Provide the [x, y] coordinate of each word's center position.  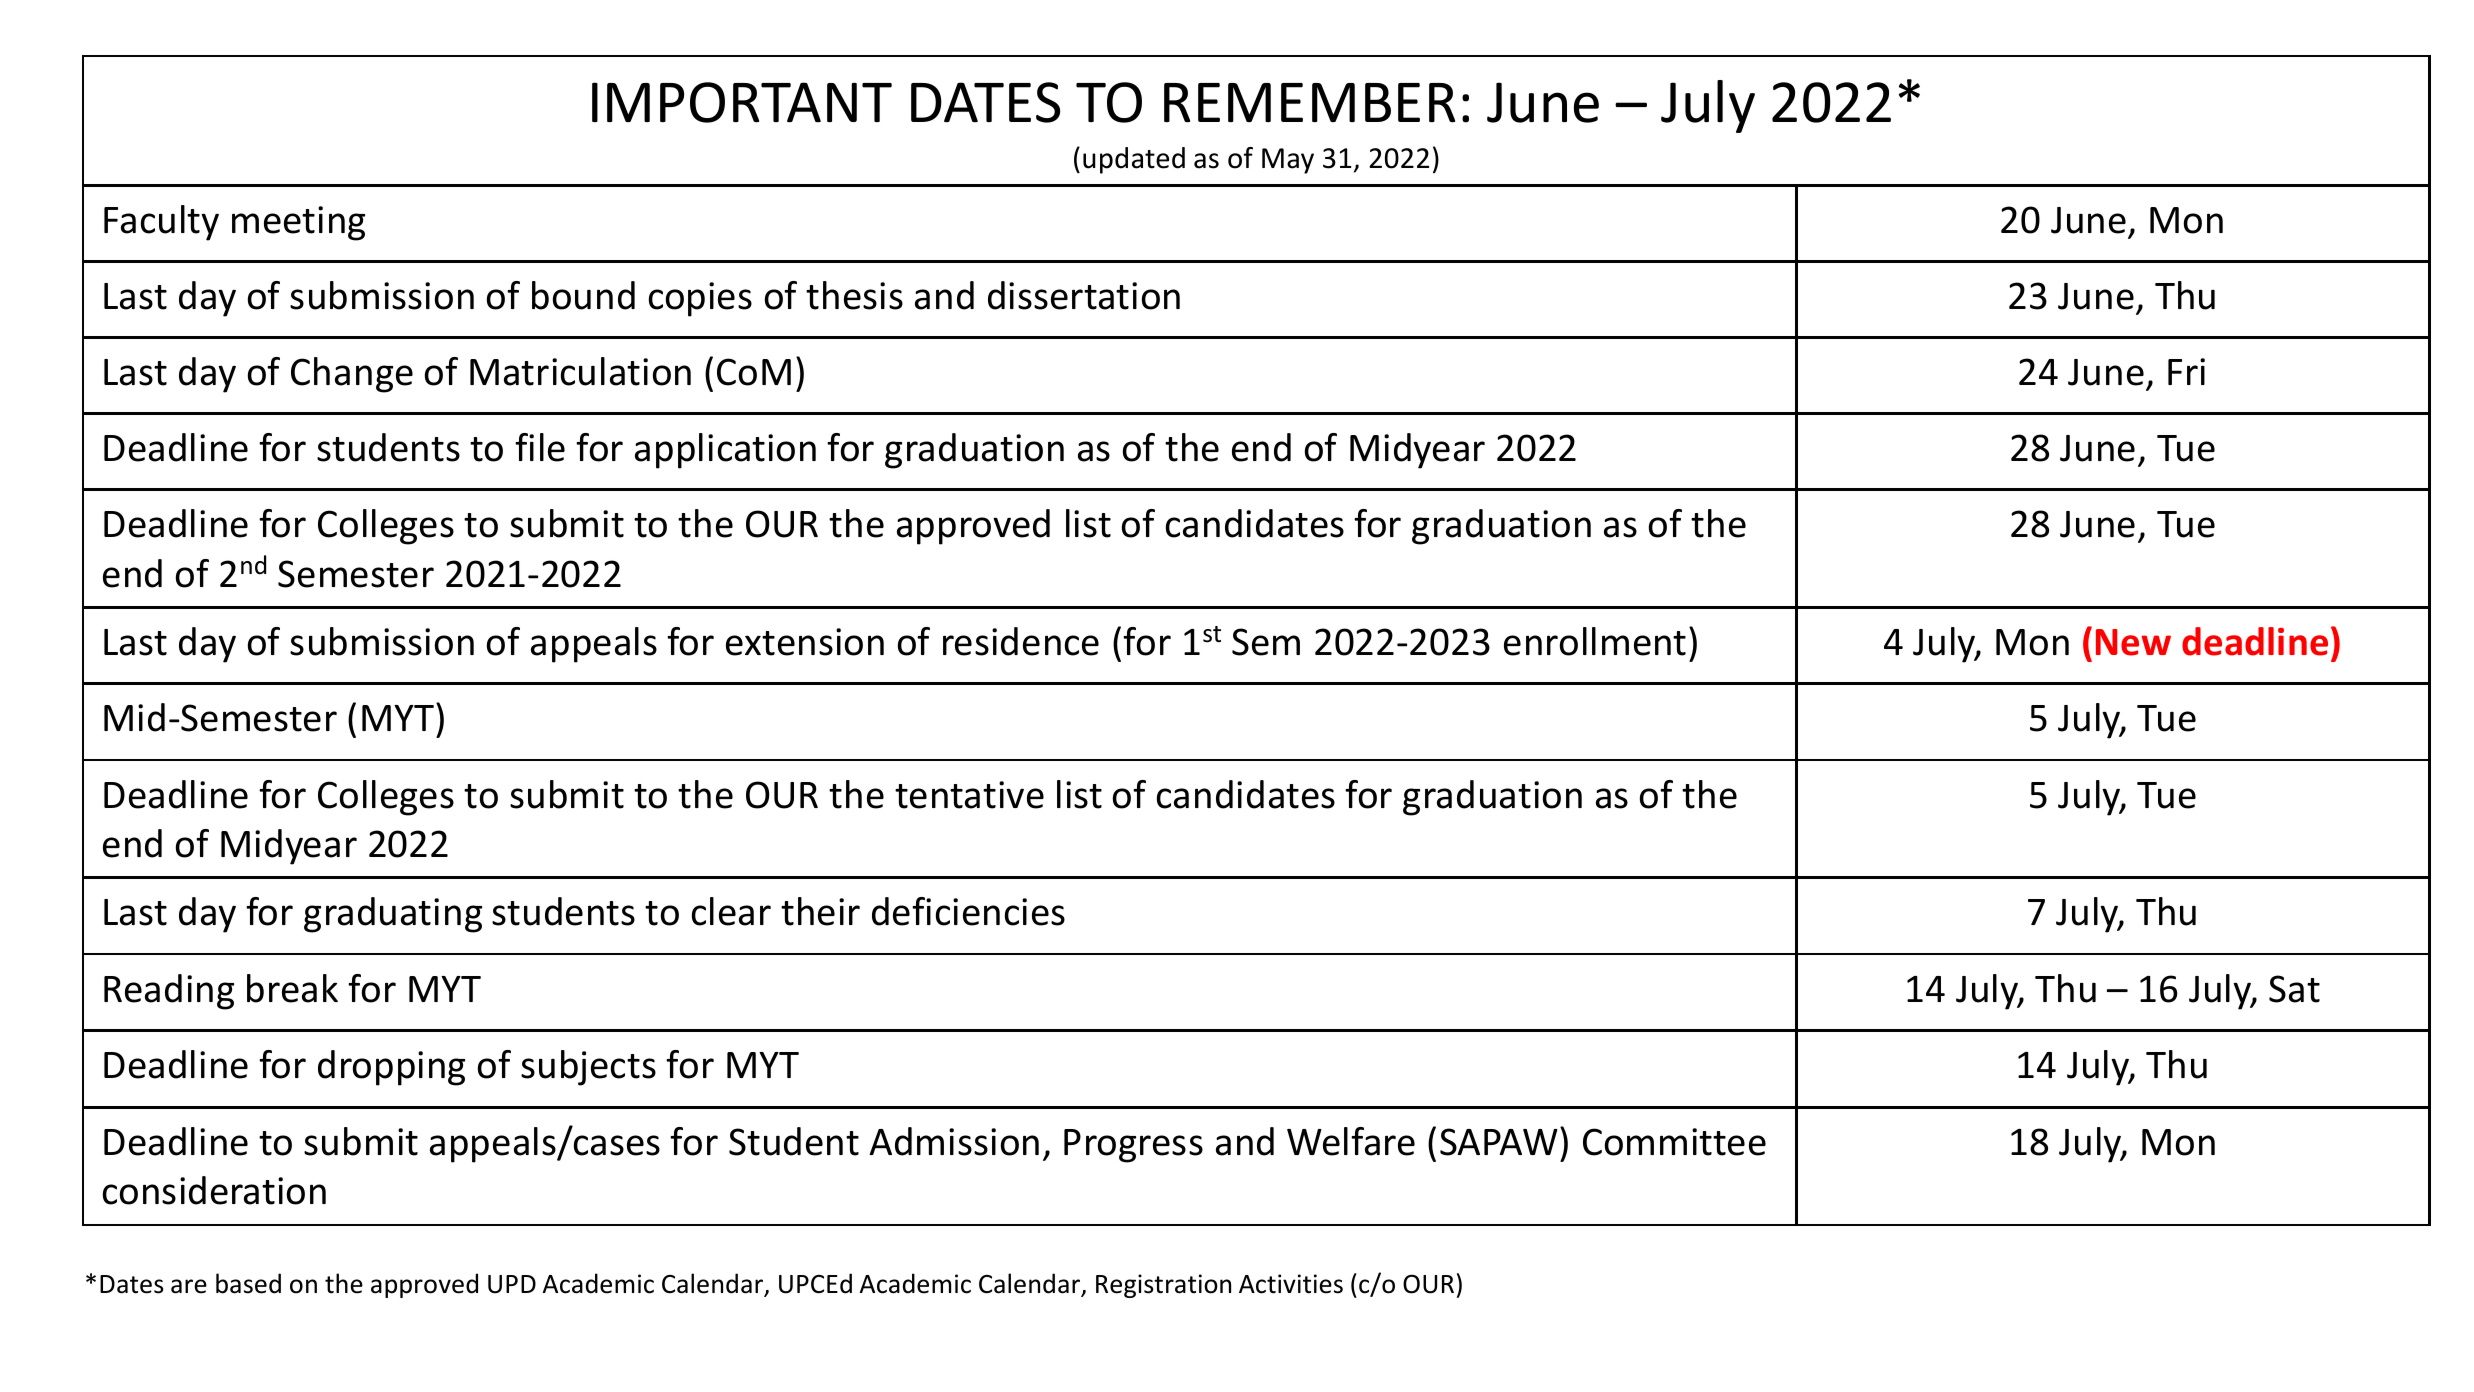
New [2133, 642]
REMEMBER [1309, 102]
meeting [298, 223]
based [248, 1283]
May [1288, 161]
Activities [1291, 1284]
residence [1021, 641]
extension [805, 642]
